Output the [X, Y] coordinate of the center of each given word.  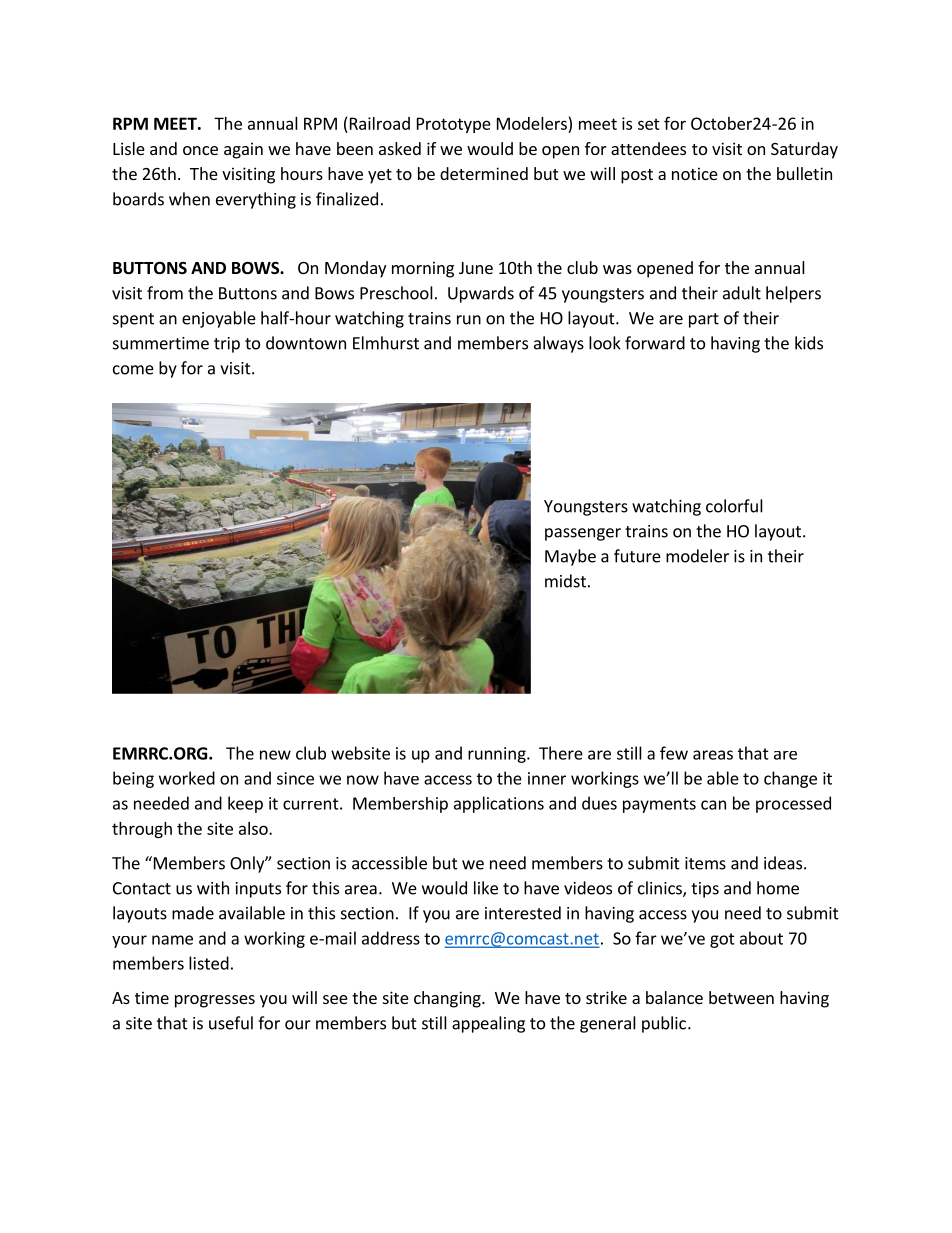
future [637, 556]
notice [695, 173]
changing [448, 999]
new [275, 755]
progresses [215, 1001]
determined [484, 173]
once [200, 150]
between [741, 997]
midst [565, 581]
